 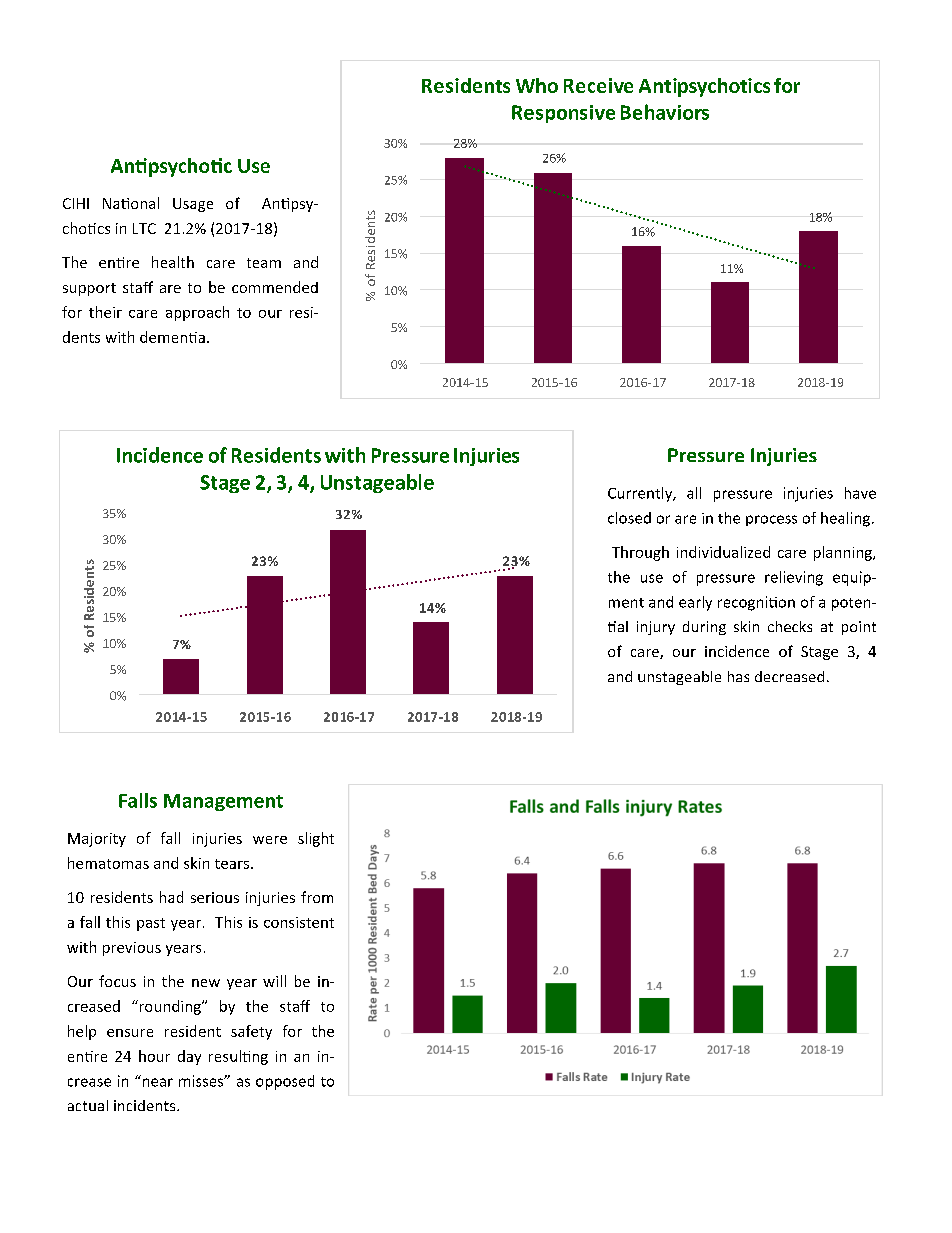 What do you see at coordinates (274, 981) in the screenshot?
I see `will` at bounding box center [274, 981].
